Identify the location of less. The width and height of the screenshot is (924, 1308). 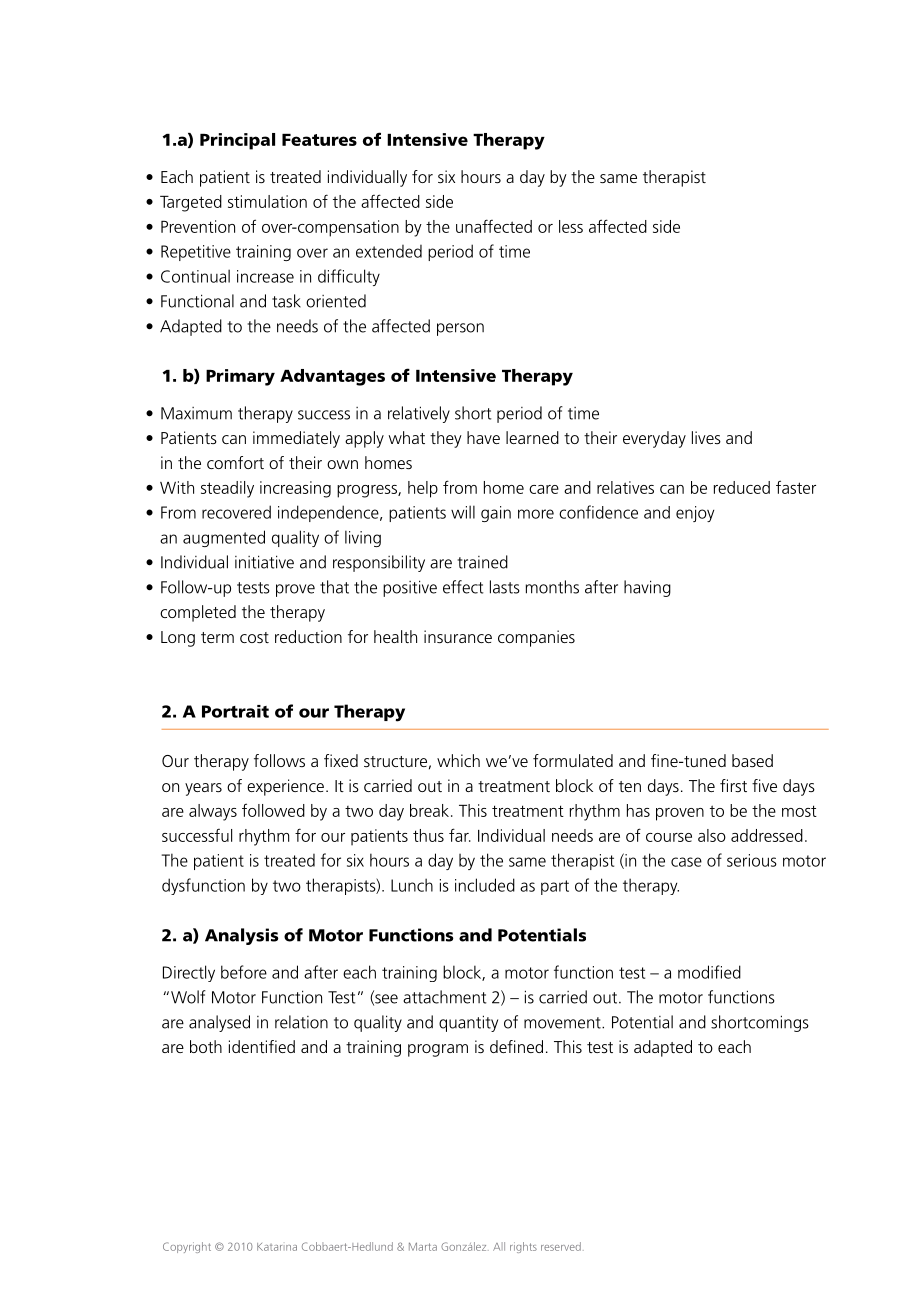
(571, 226).
